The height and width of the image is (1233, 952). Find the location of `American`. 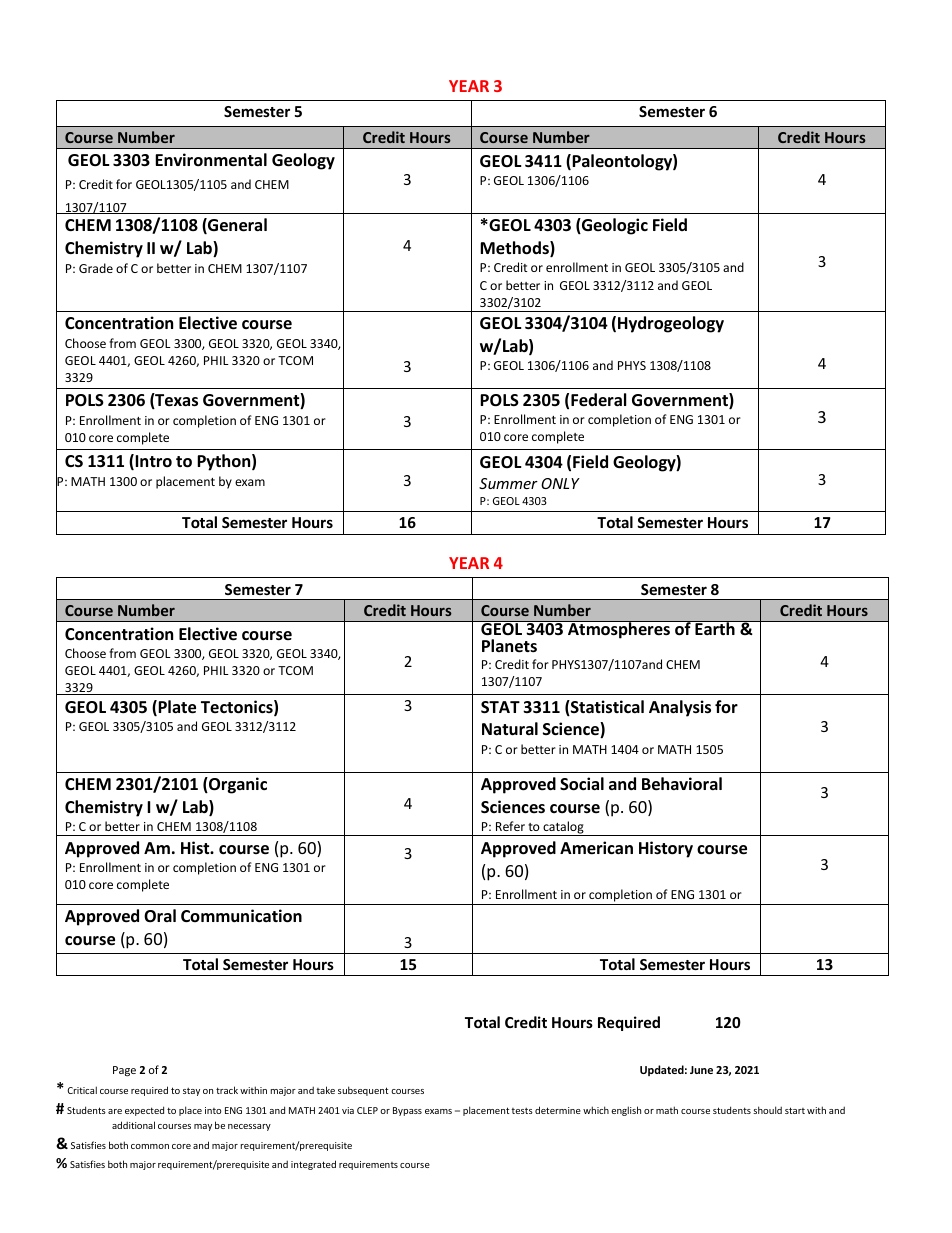

American is located at coordinates (596, 848).
